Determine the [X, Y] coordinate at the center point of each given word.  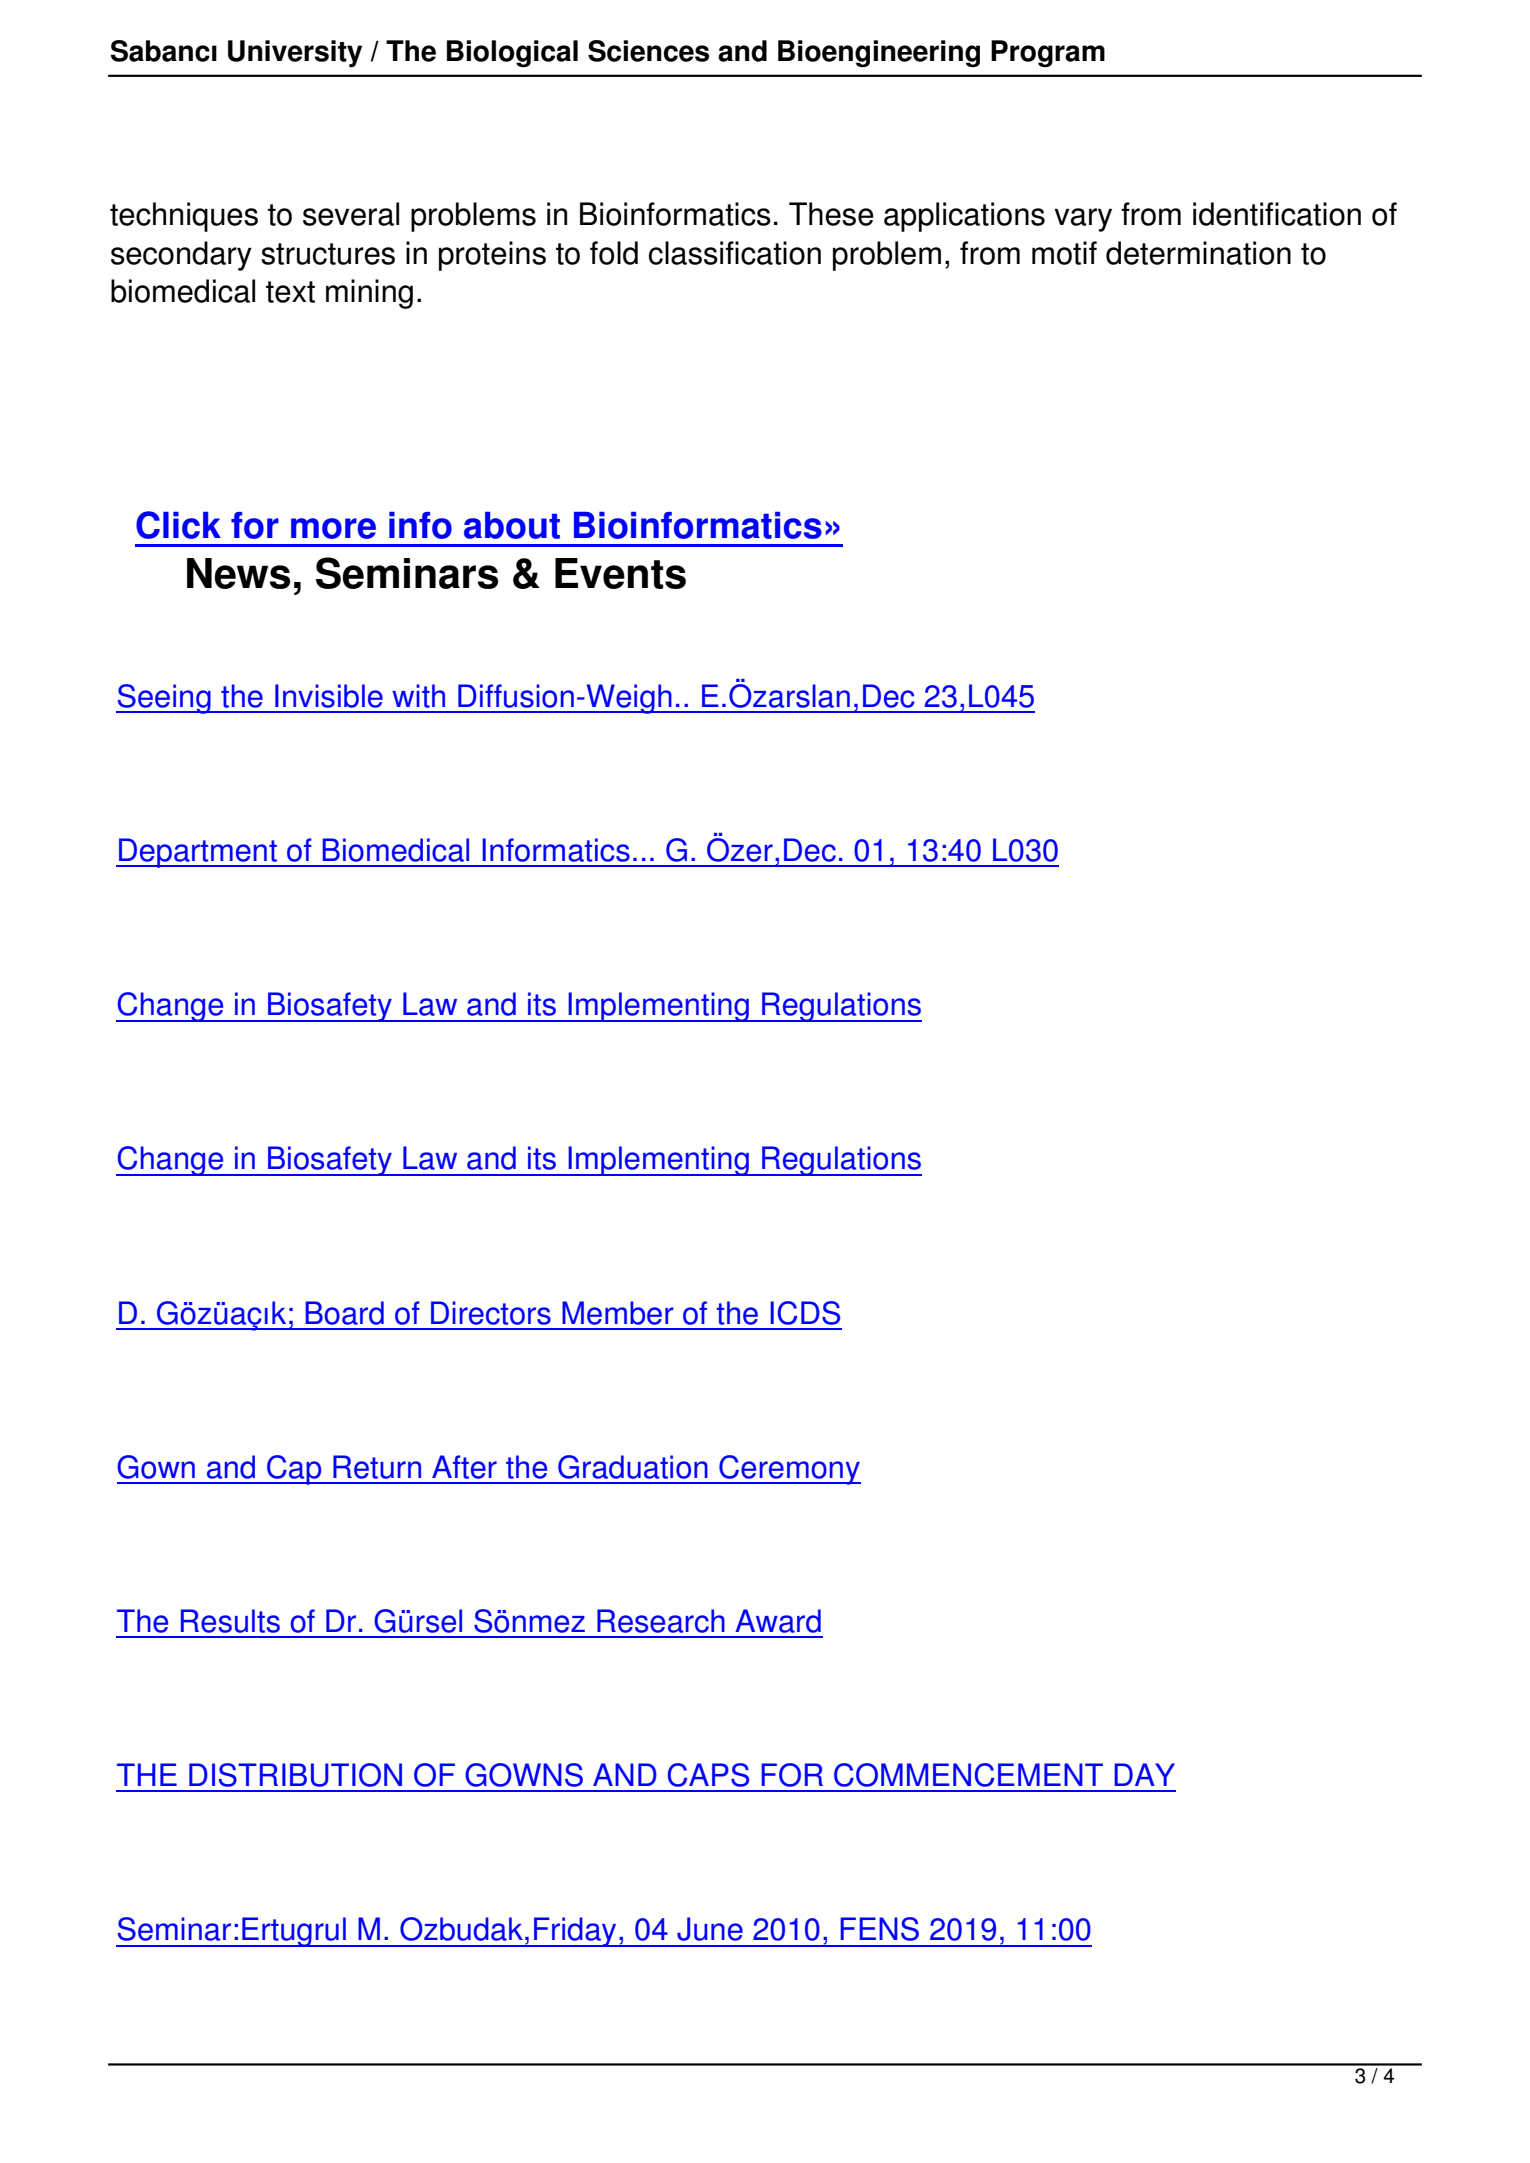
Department [198, 853]
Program [1048, 53]
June [710, 1929]
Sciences [648, 51]
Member [618, 1313]
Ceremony [789, 1470]
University [295, 54]
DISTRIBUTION [295, 1775]
